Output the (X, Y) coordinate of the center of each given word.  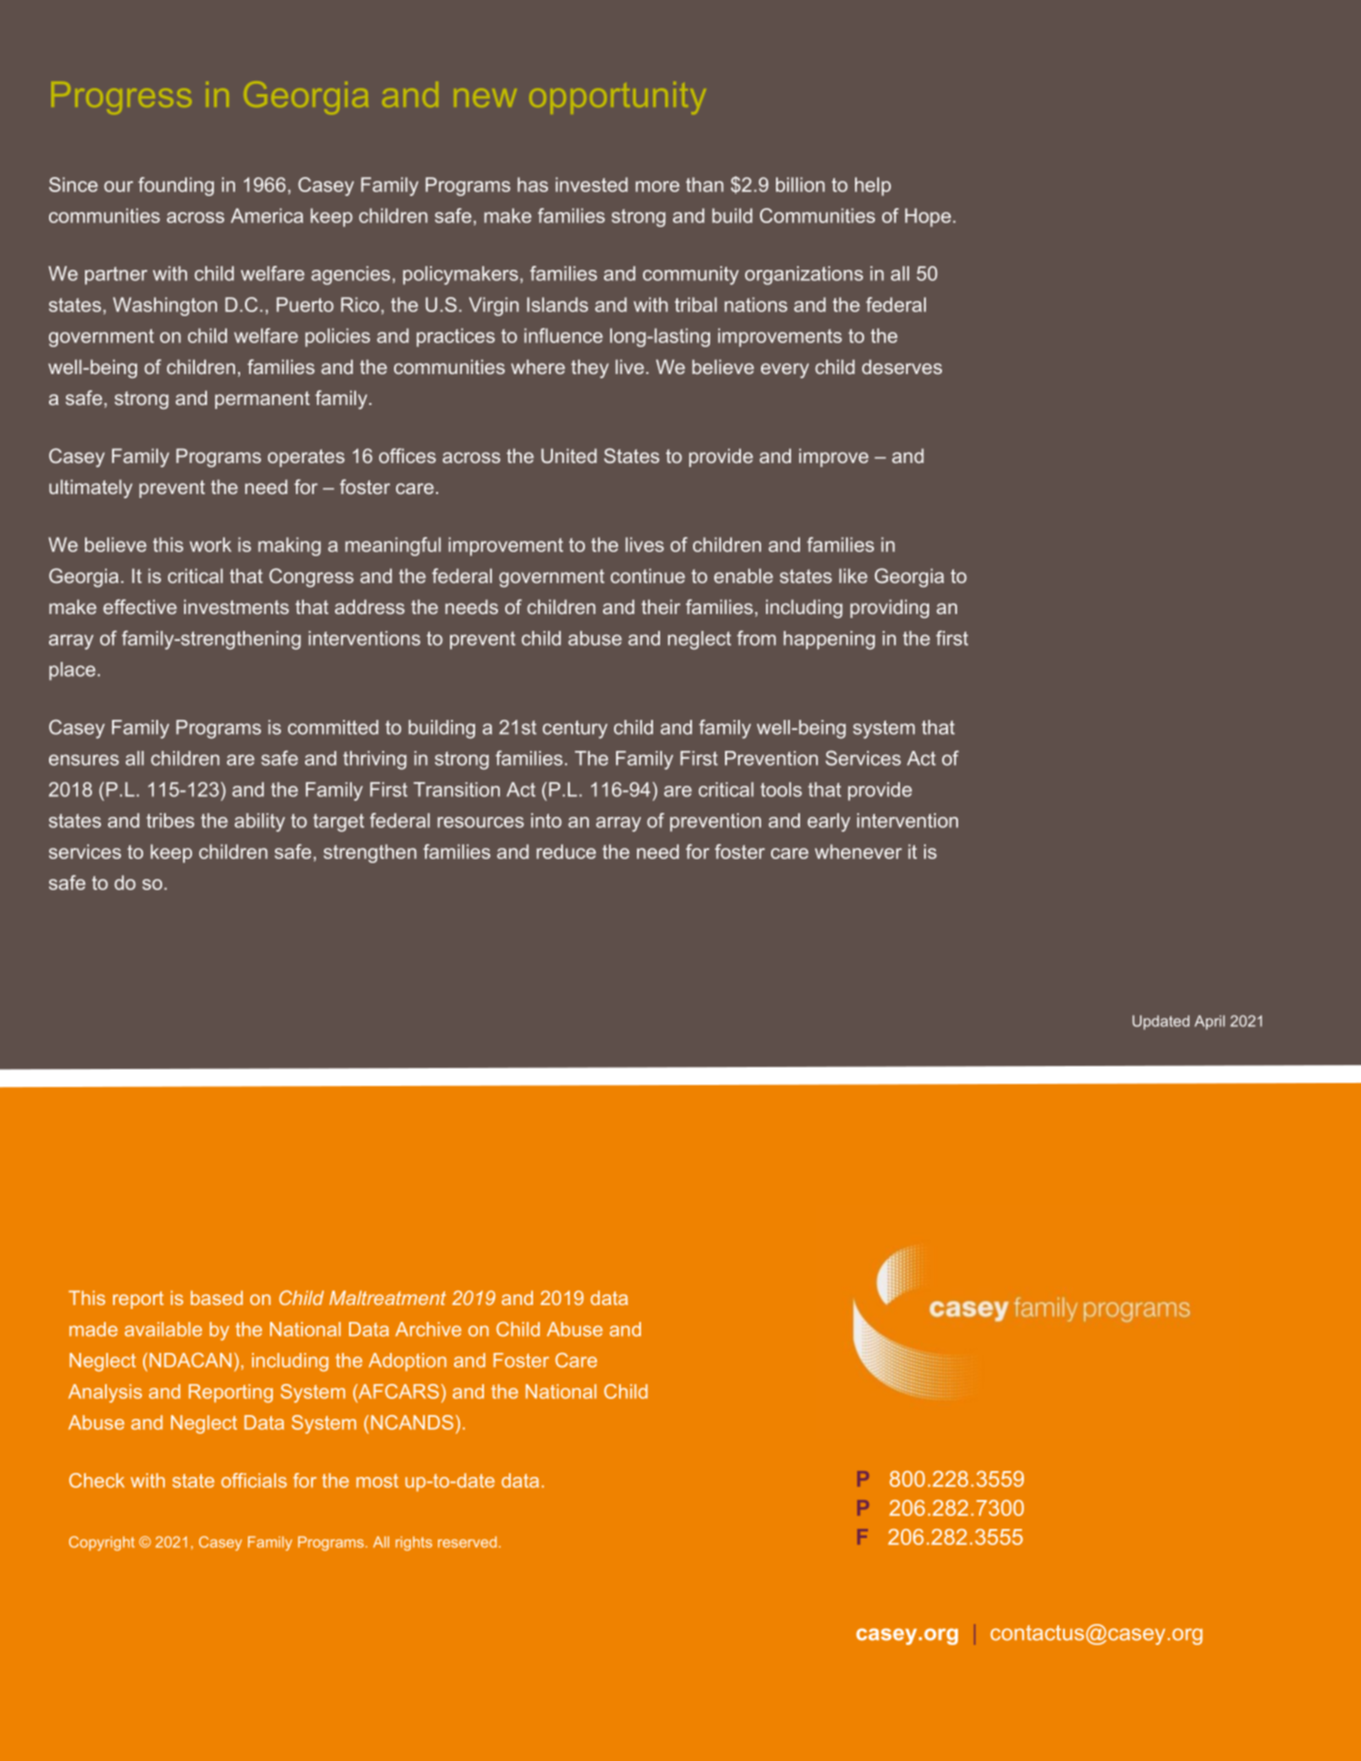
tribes (170, 820)
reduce (566, 851)
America (267, 215)
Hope (928, 217)
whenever (858, 851)
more (658, 186)
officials (254, 1480)
